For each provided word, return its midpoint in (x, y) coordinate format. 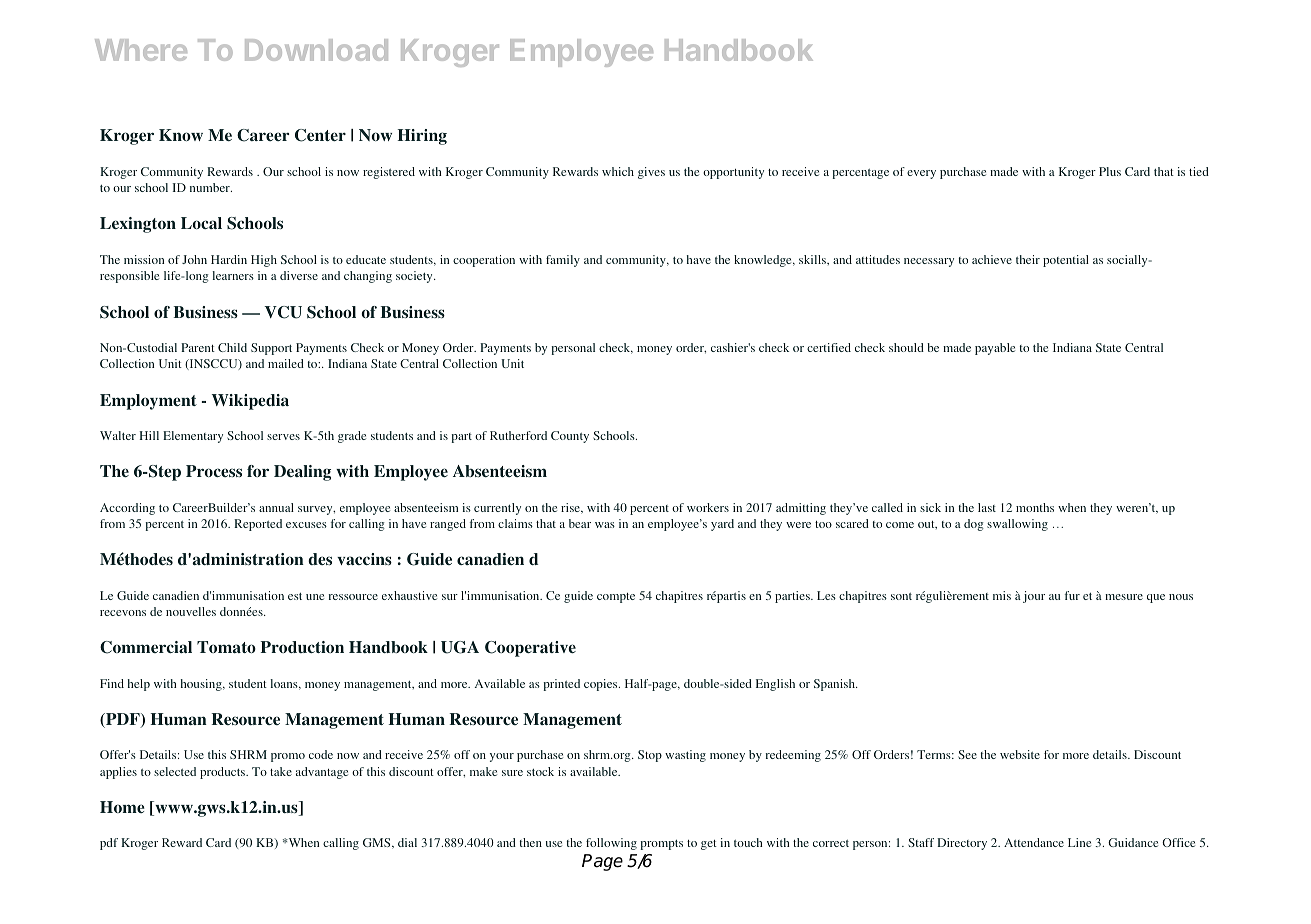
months (1035, 507)
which (618, 171)
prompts (661, 845)
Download (316, 50)
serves (283, 437)
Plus (1110, 171)
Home (122, 807)
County (570, 437)
